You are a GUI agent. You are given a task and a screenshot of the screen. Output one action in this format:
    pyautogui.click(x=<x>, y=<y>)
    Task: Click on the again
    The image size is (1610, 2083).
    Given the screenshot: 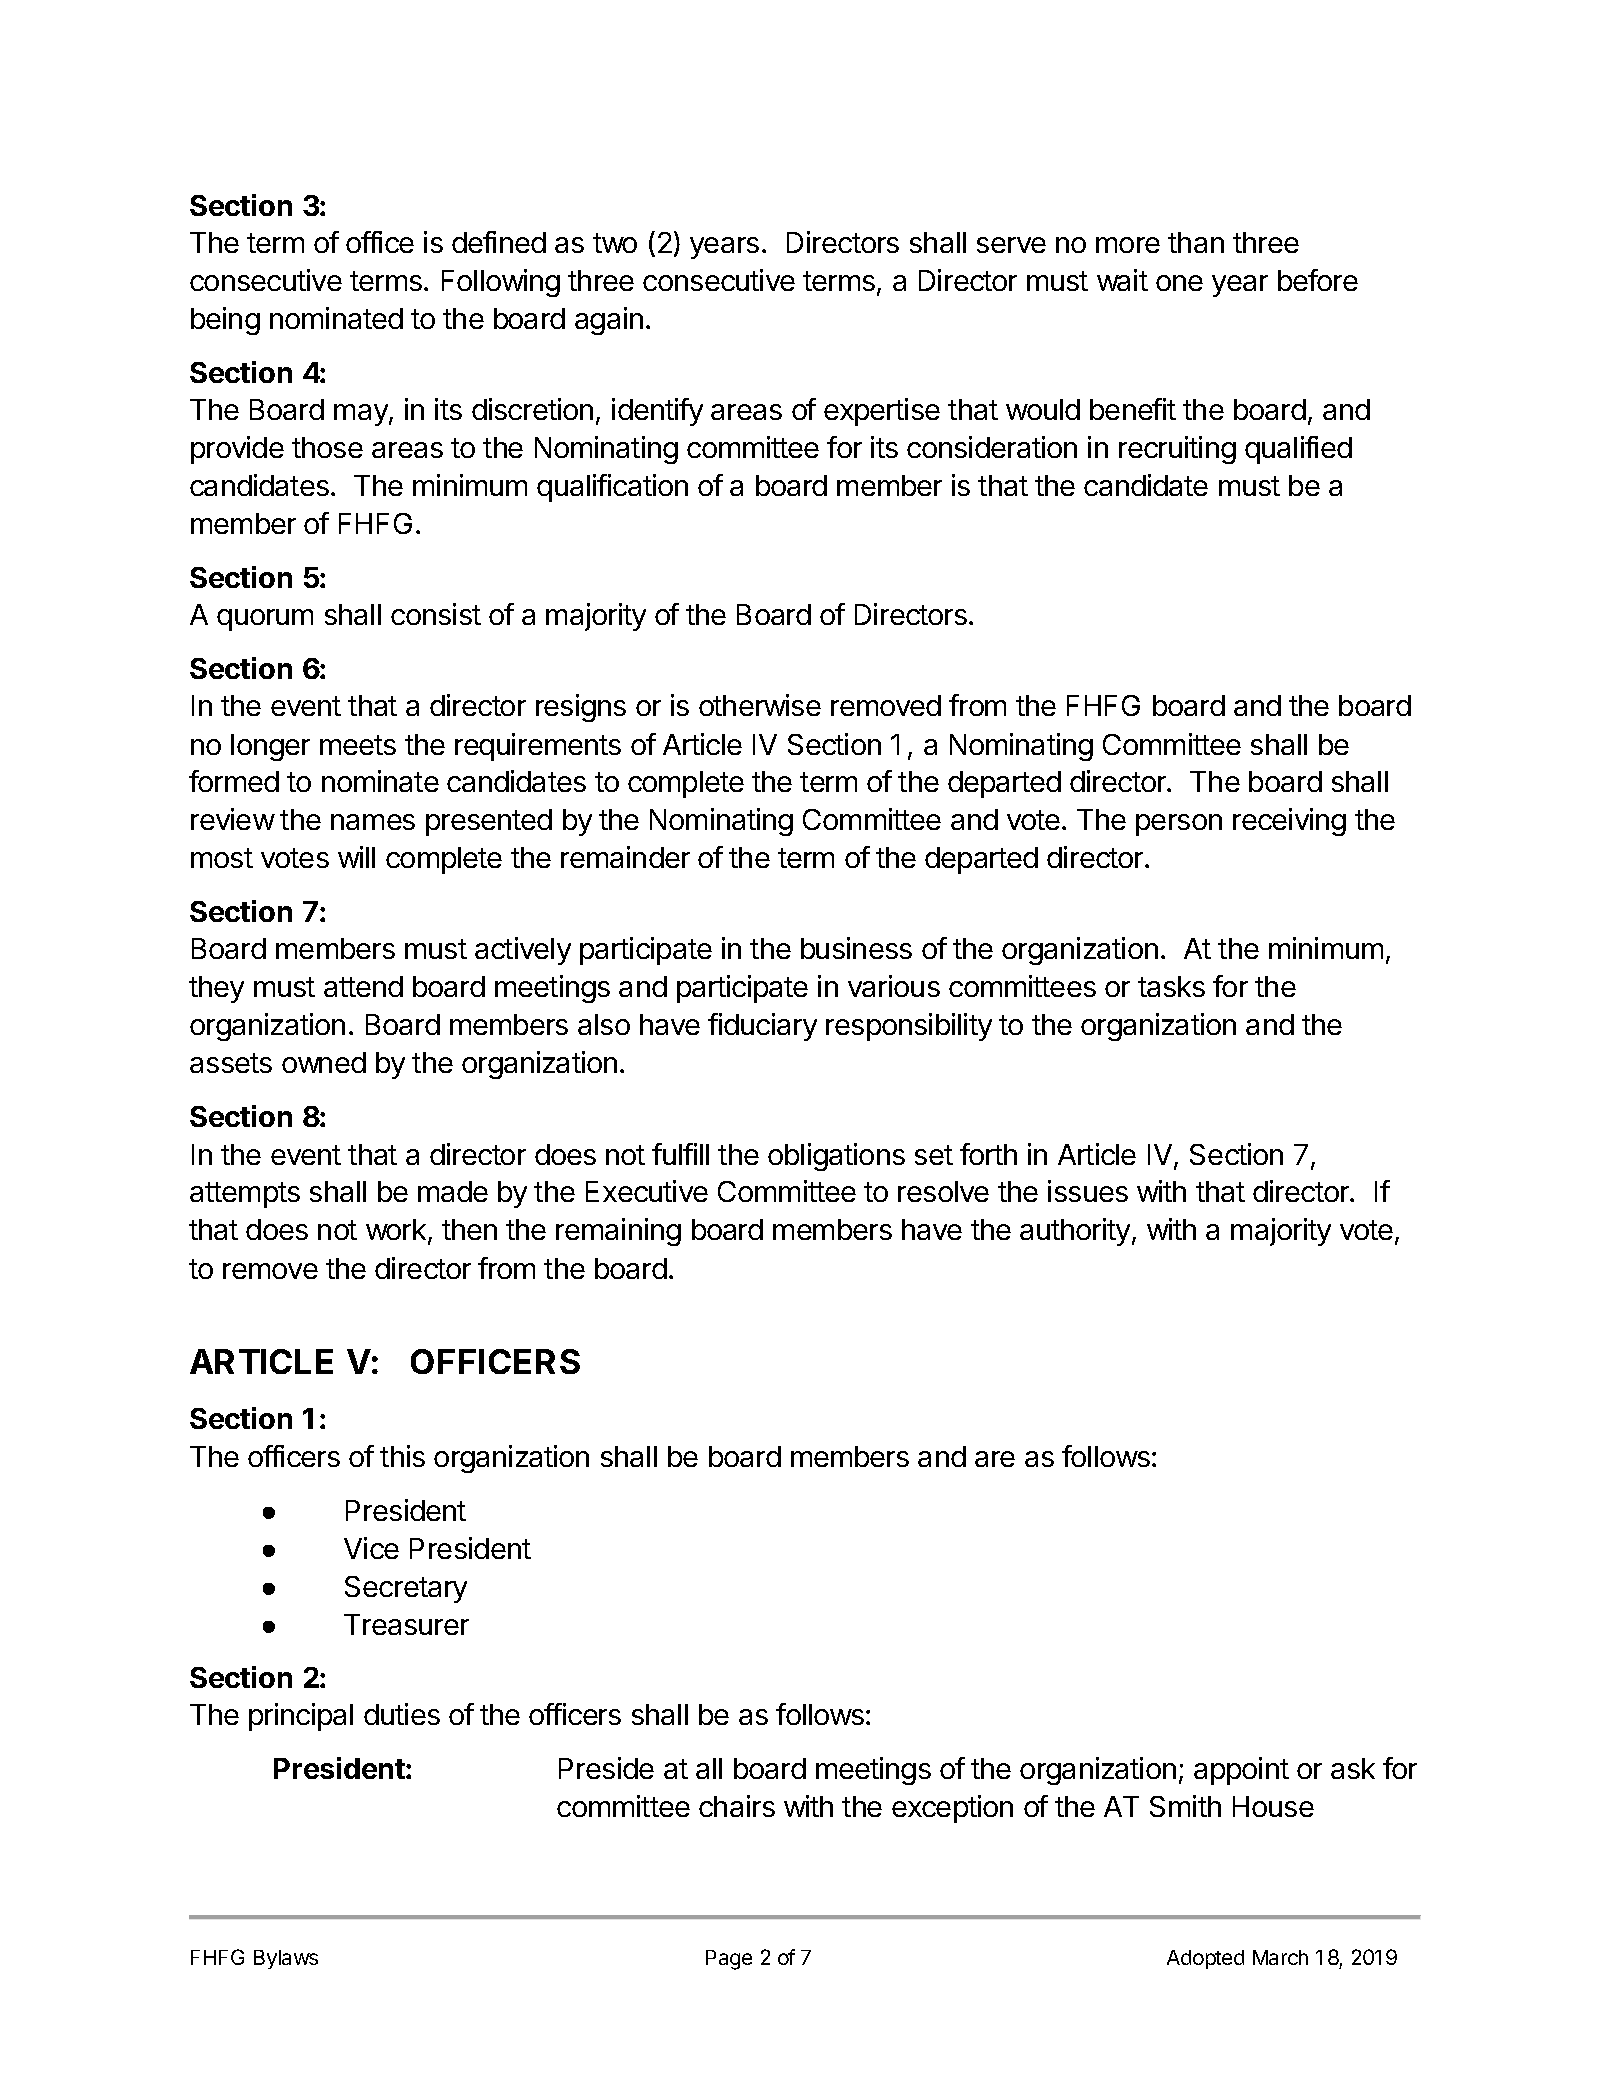 What is the action you would take?
    pyautogui.click(x=609, y=321)
